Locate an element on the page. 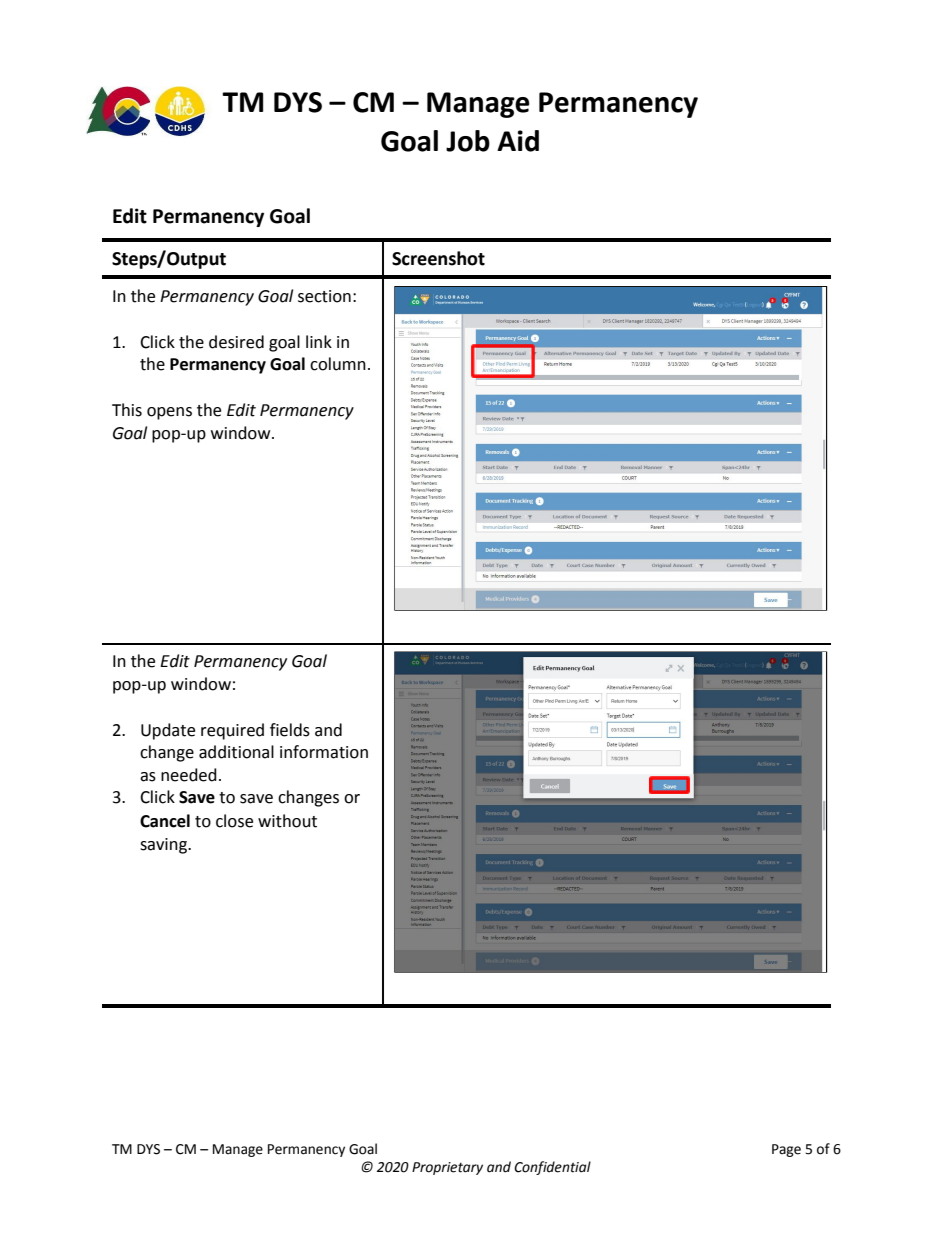  Job is located at coordinates (468, 141).
